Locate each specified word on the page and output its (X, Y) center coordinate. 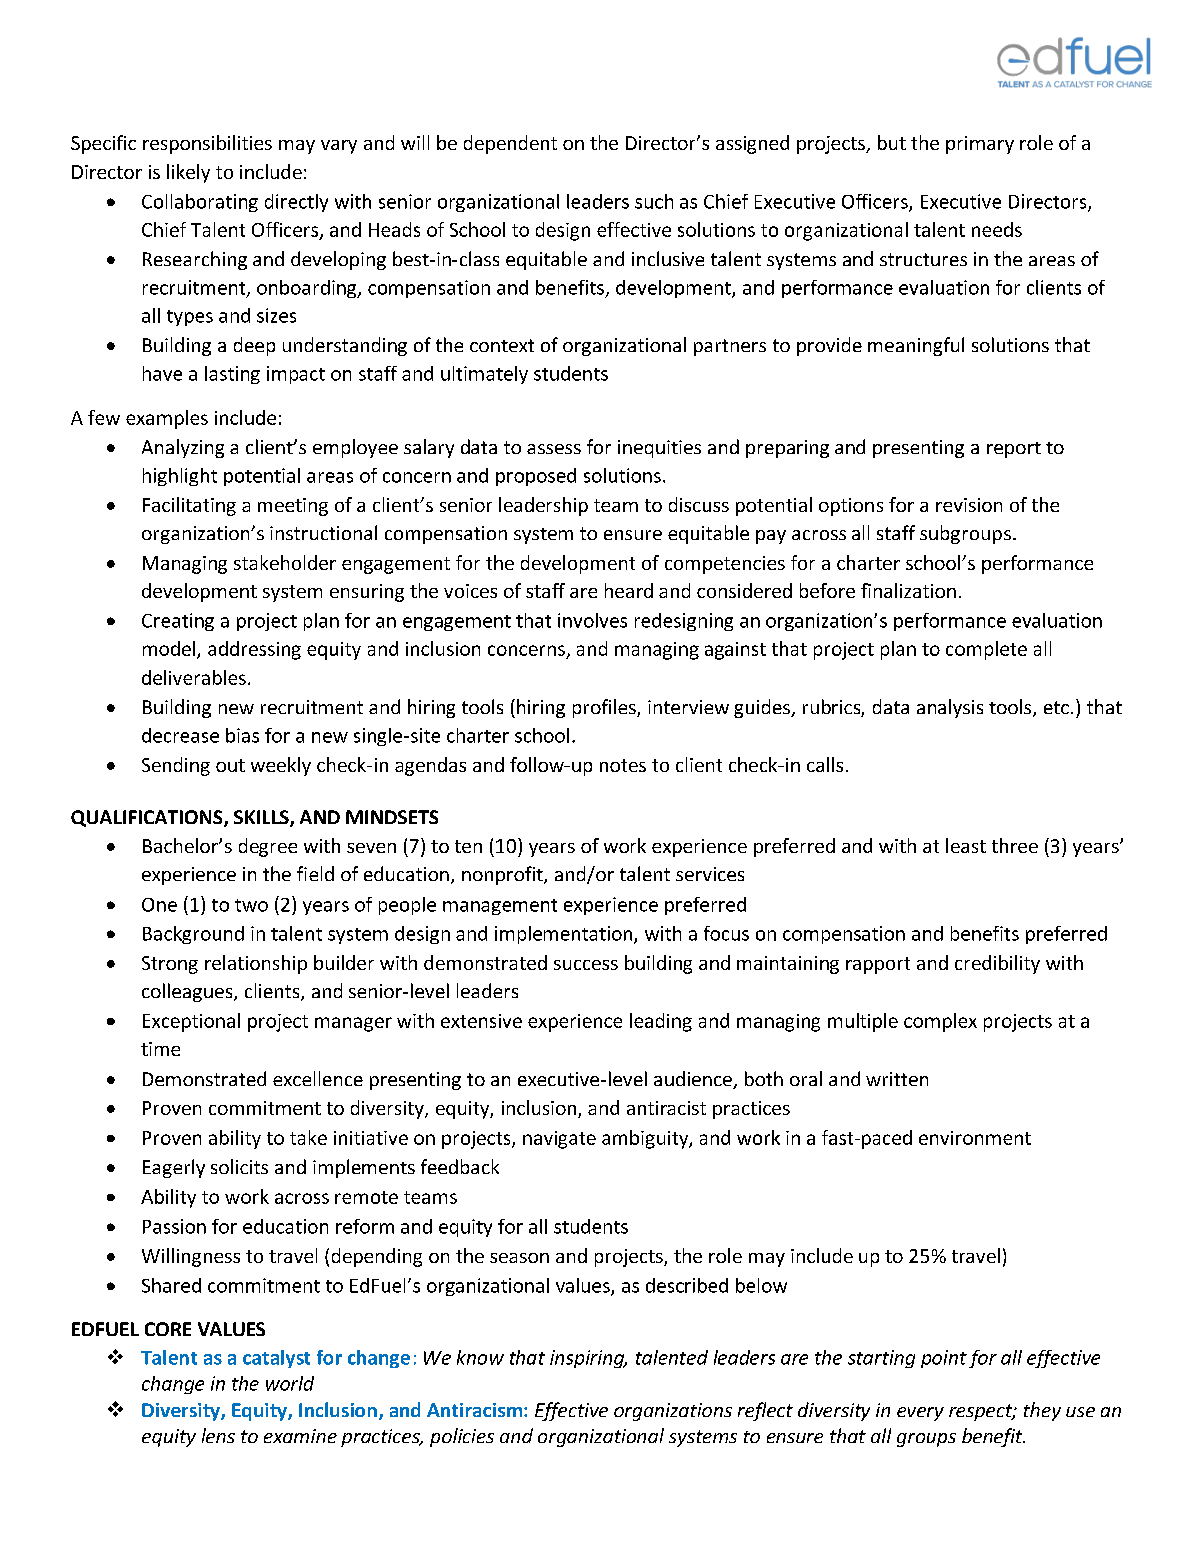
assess (554, 449)
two (251, 905)
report (1014, 450)
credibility (997, 964)
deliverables (194, 677)
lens (218, 1435)
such (654, 201)
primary (980, 145)
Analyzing (183, 448)
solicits (239, 1166)
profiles (605, 708)
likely (188, 173)
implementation (565, 935)
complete (986, 650)
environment (975, 1138)
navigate (559, 1140)
